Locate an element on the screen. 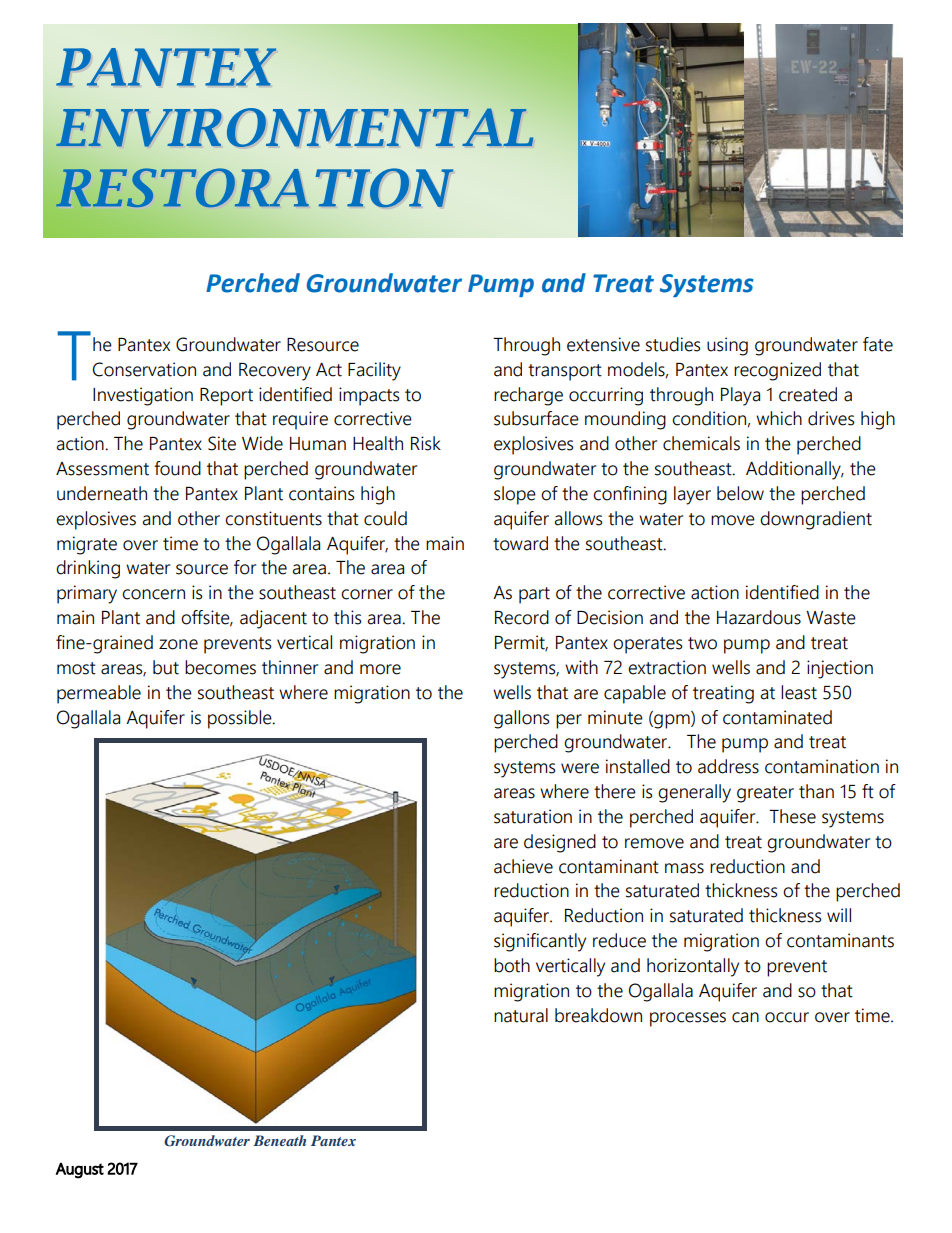 The image size is (952, 1233). achieve is located at coordinates (523, 866).
